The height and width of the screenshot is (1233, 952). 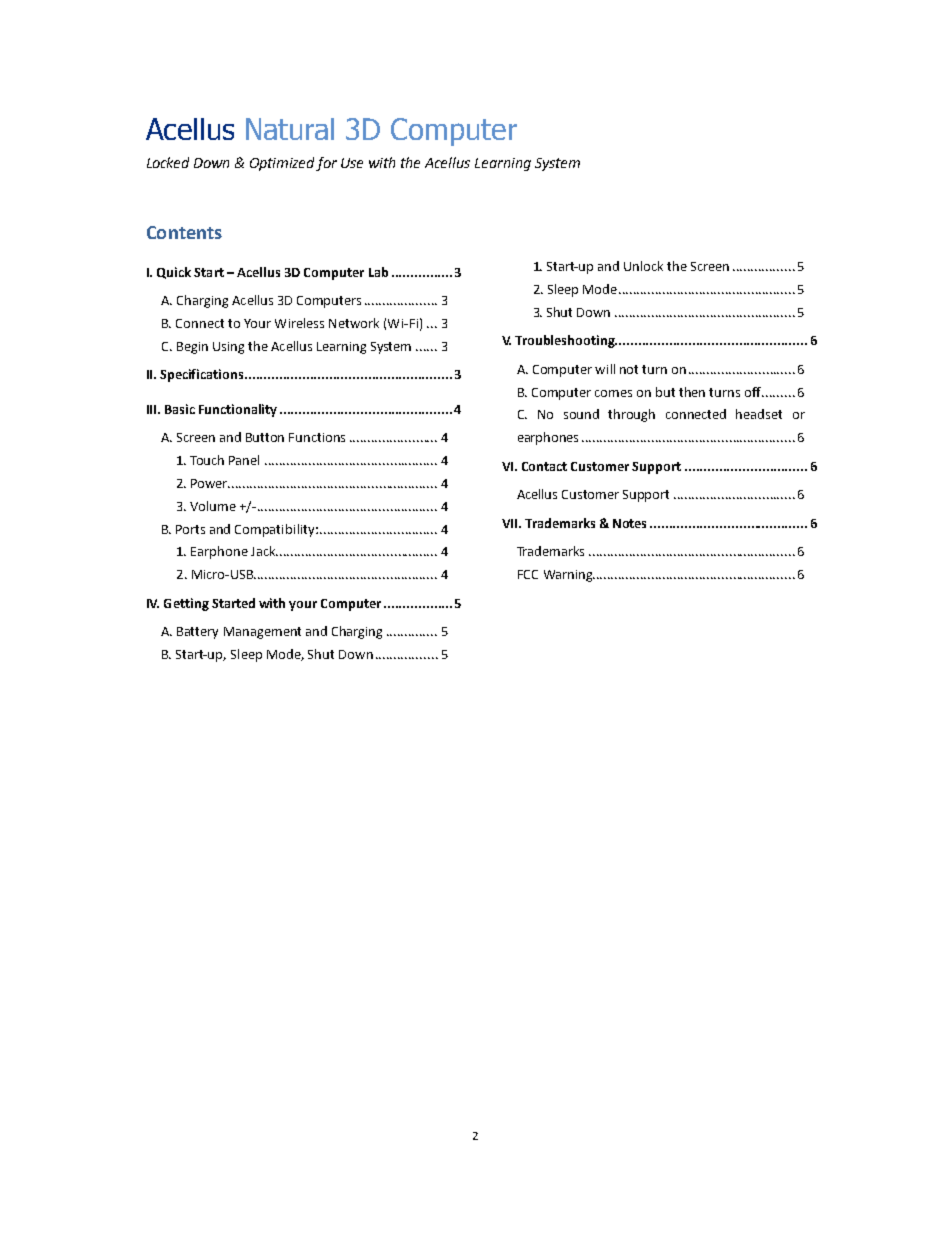 What do you see at coordinates (692, 392) in the screenshot?
I see `then` at bounding box center [692, 392].
